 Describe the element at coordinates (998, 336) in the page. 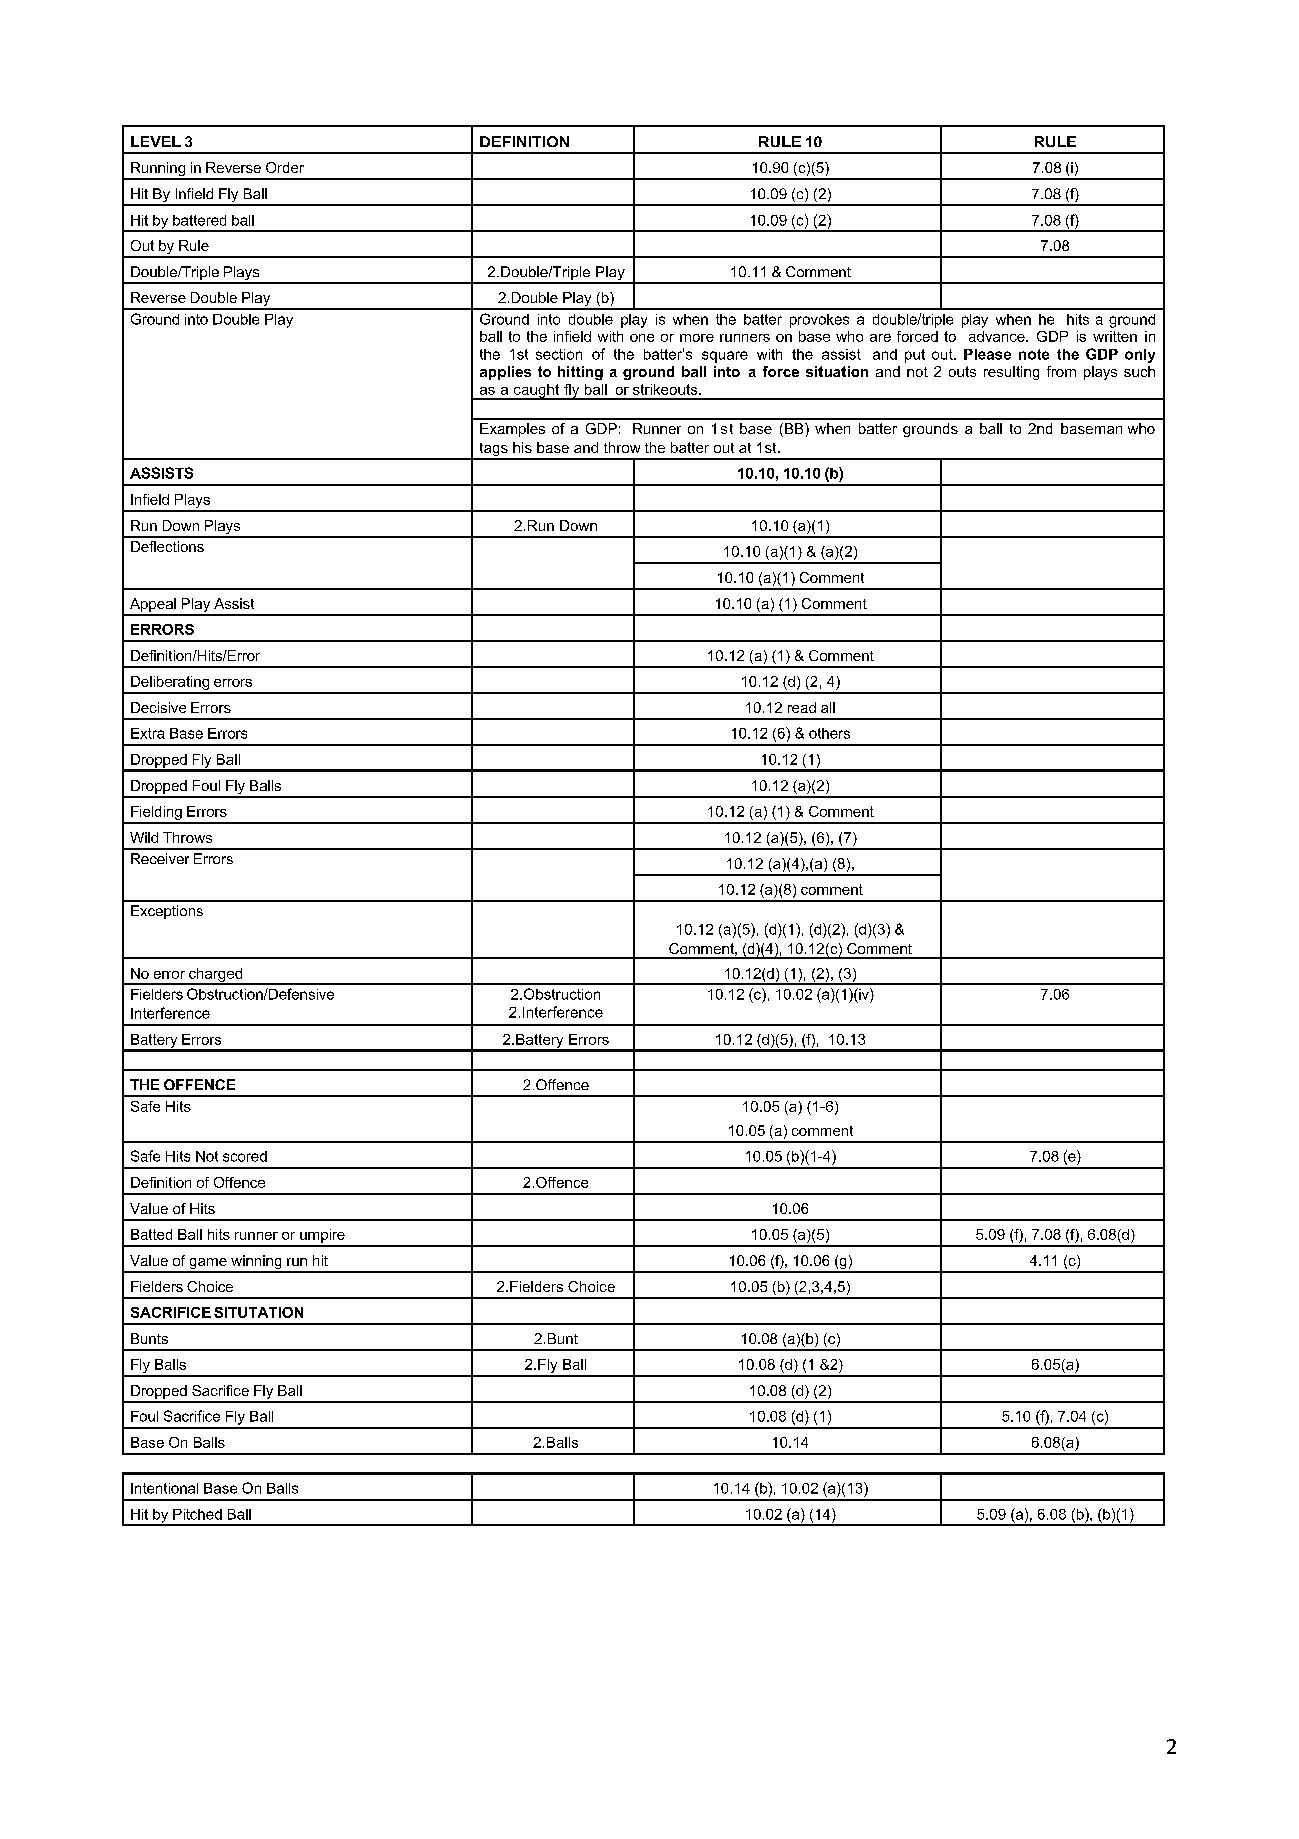

I see `advance` at that location.
